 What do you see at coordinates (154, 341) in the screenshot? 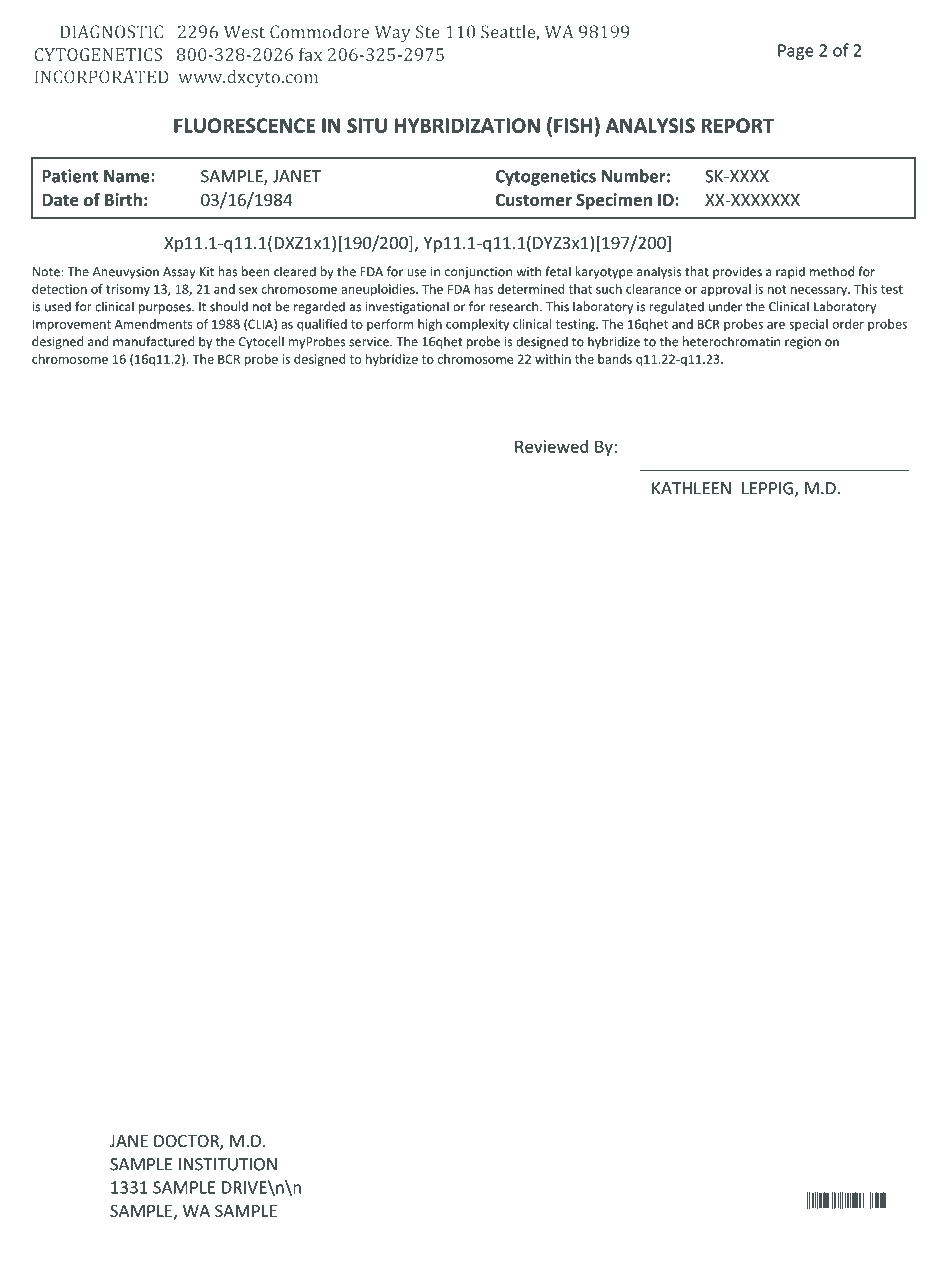
I see `manufactured` at bounding box center [154, 341].
